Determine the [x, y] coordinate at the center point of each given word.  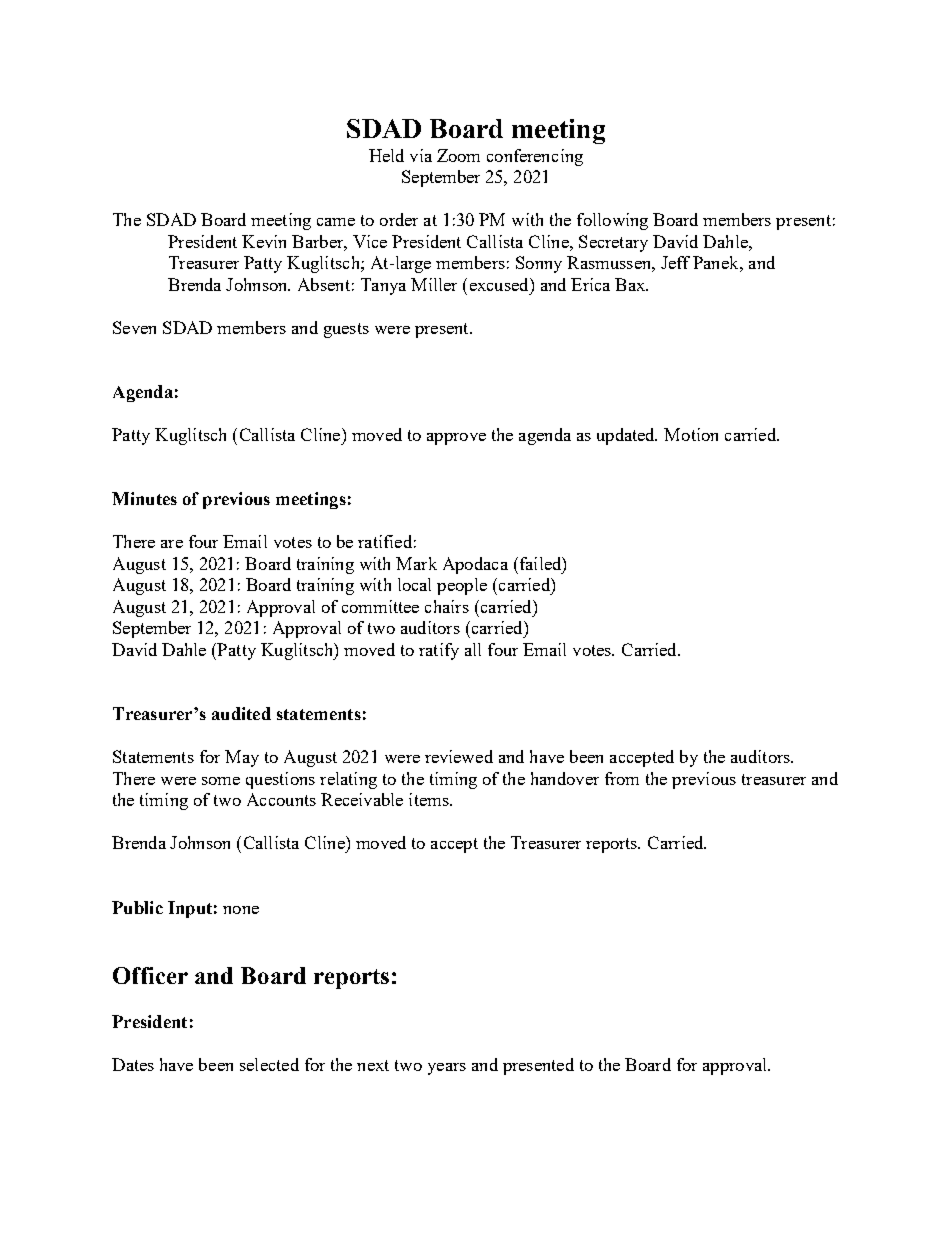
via [421, 155]
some [221, 781]
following [612, 221]
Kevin [264, 241]
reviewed [459, 756]
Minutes [144, 498]
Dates [133, 1064]
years [447, 1069]
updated [627, 436]
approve [456, 439]
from [622, 778]
